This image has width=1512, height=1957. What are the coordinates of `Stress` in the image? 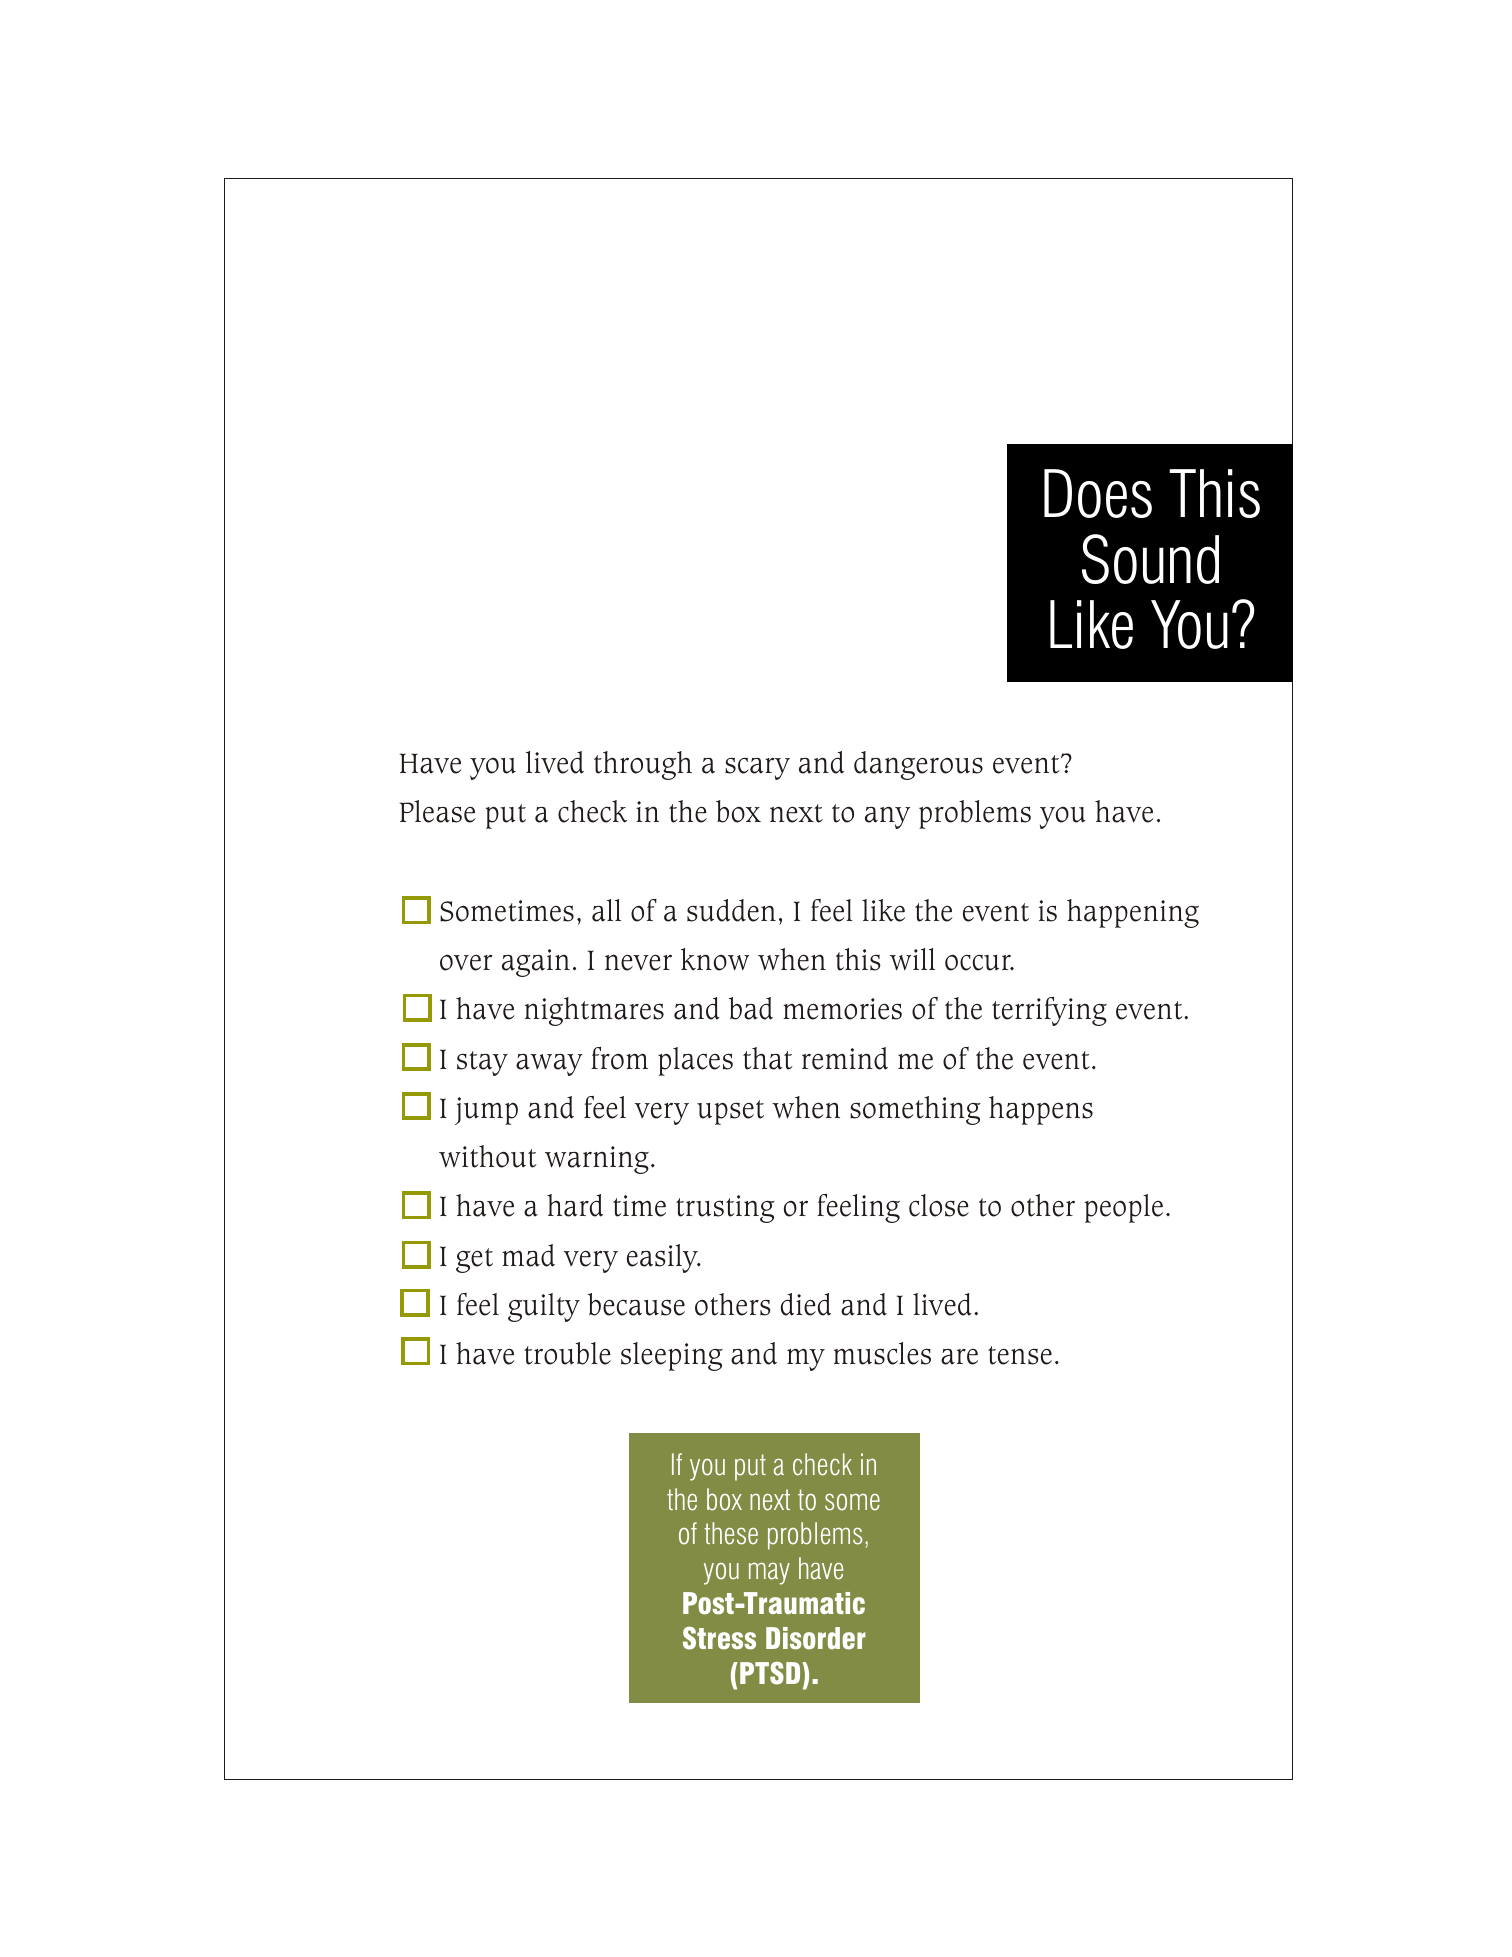 It's located at (719, 1638).
